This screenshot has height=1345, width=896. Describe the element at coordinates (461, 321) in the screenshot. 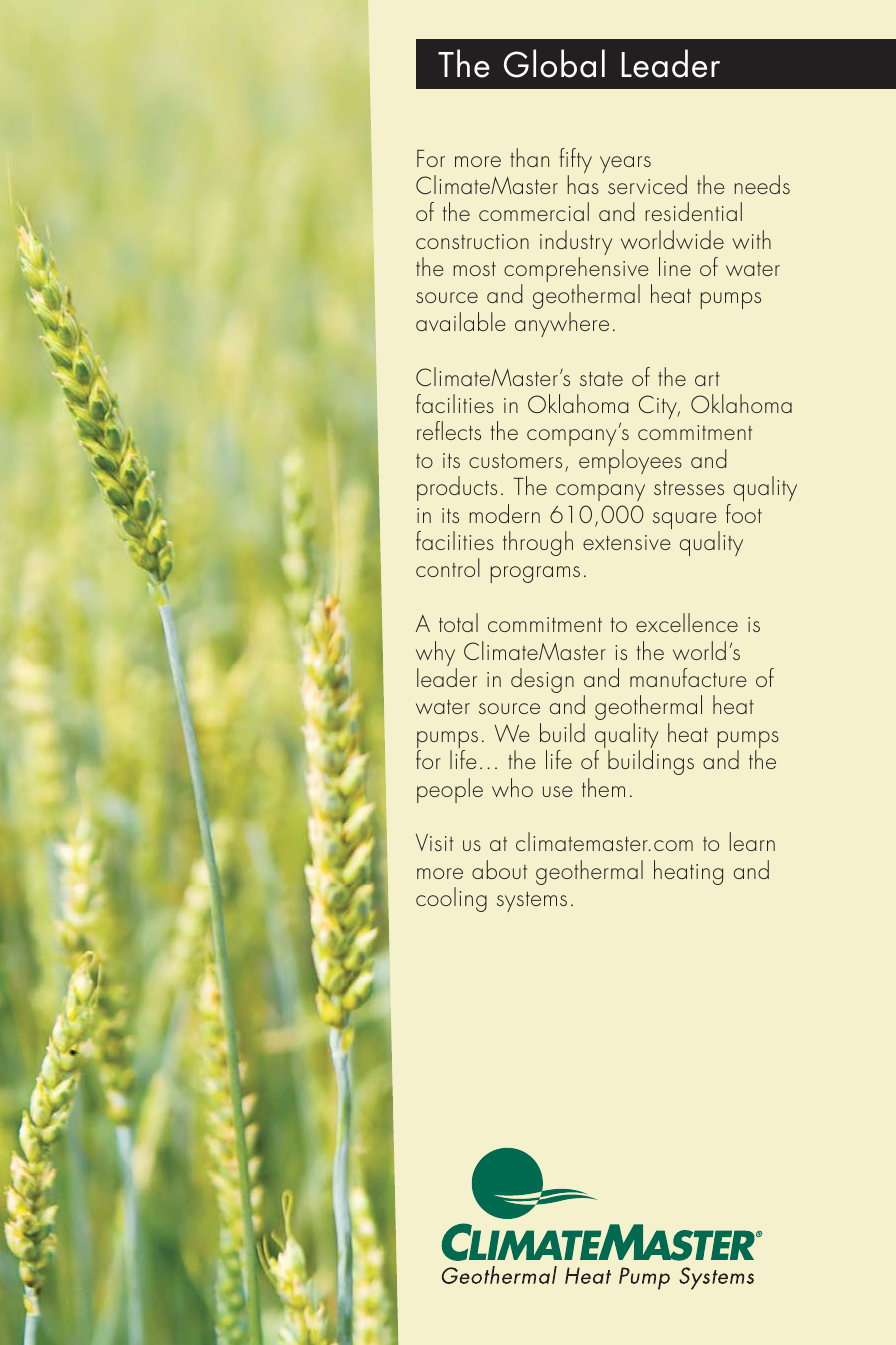

I see `available` at that location.
